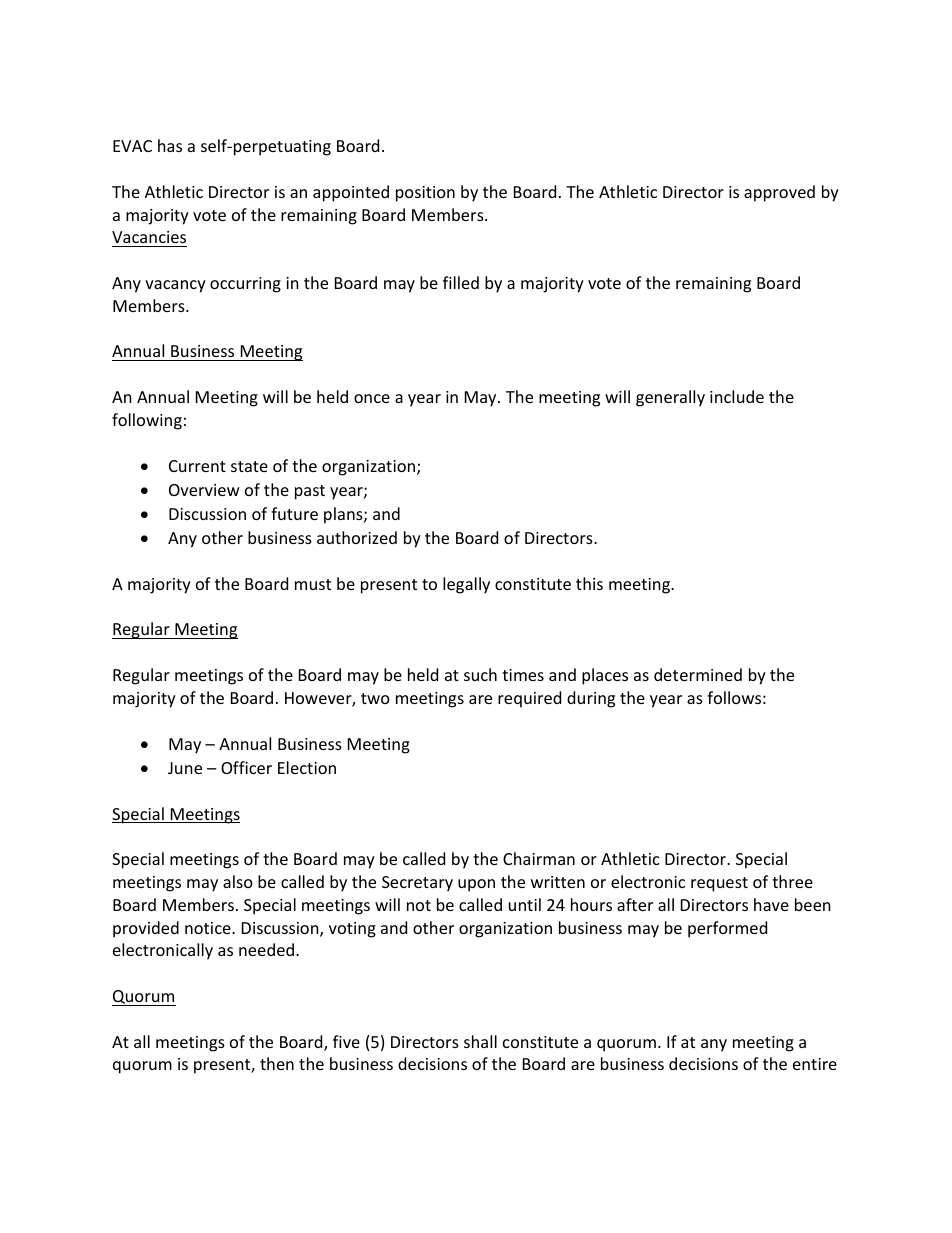 The height and width of the screenshot is (1233, 952). I want to click on has, so click(170, 145).
